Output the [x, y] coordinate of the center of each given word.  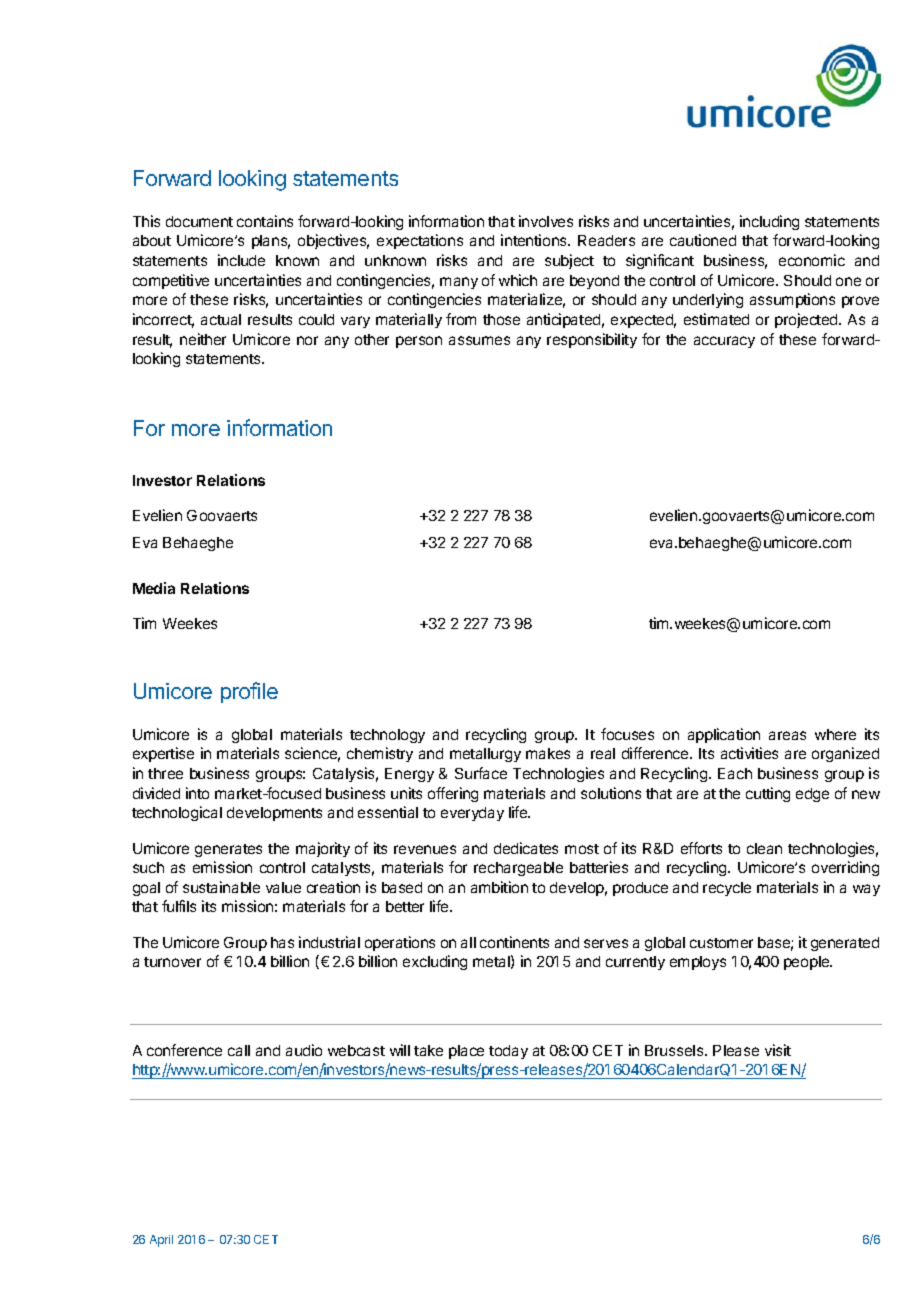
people [808, 963]
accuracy [724, 342]
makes [548, 753]
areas [787, 735]
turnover [172, 962]
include [241, 260]
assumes [479, 340]
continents [514, 942]
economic [812, 260]
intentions [535, 240]
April [161, 1241]
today [508, 1052]
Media [154, 588]
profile [249, 692]
